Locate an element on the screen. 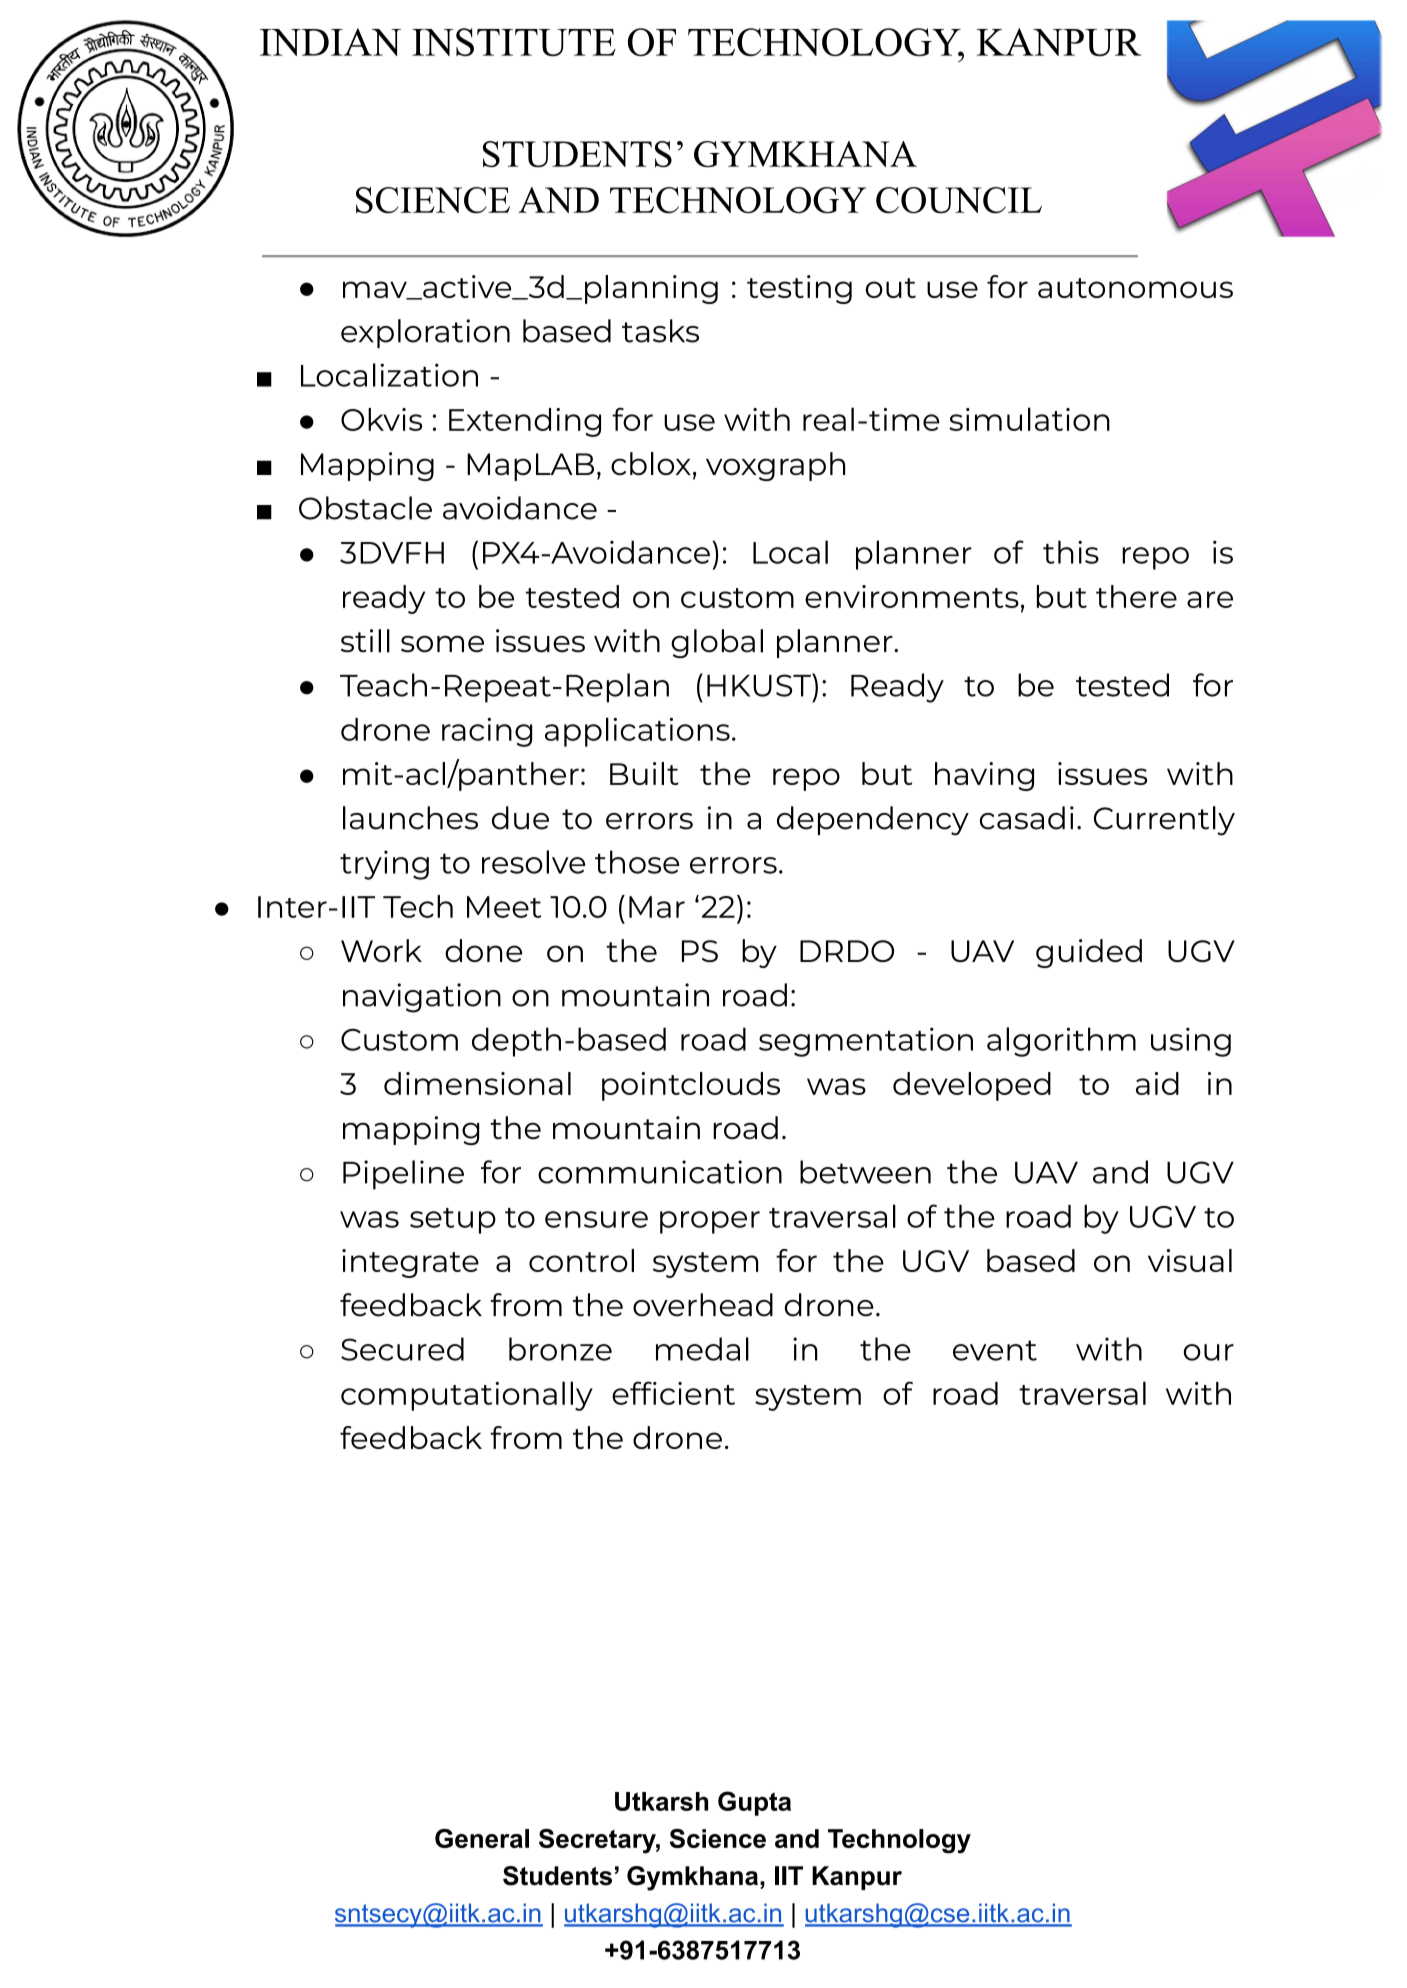 This screenshot has height=1988, width=1407. COUNCIL is located at coordinates (959, 200).
